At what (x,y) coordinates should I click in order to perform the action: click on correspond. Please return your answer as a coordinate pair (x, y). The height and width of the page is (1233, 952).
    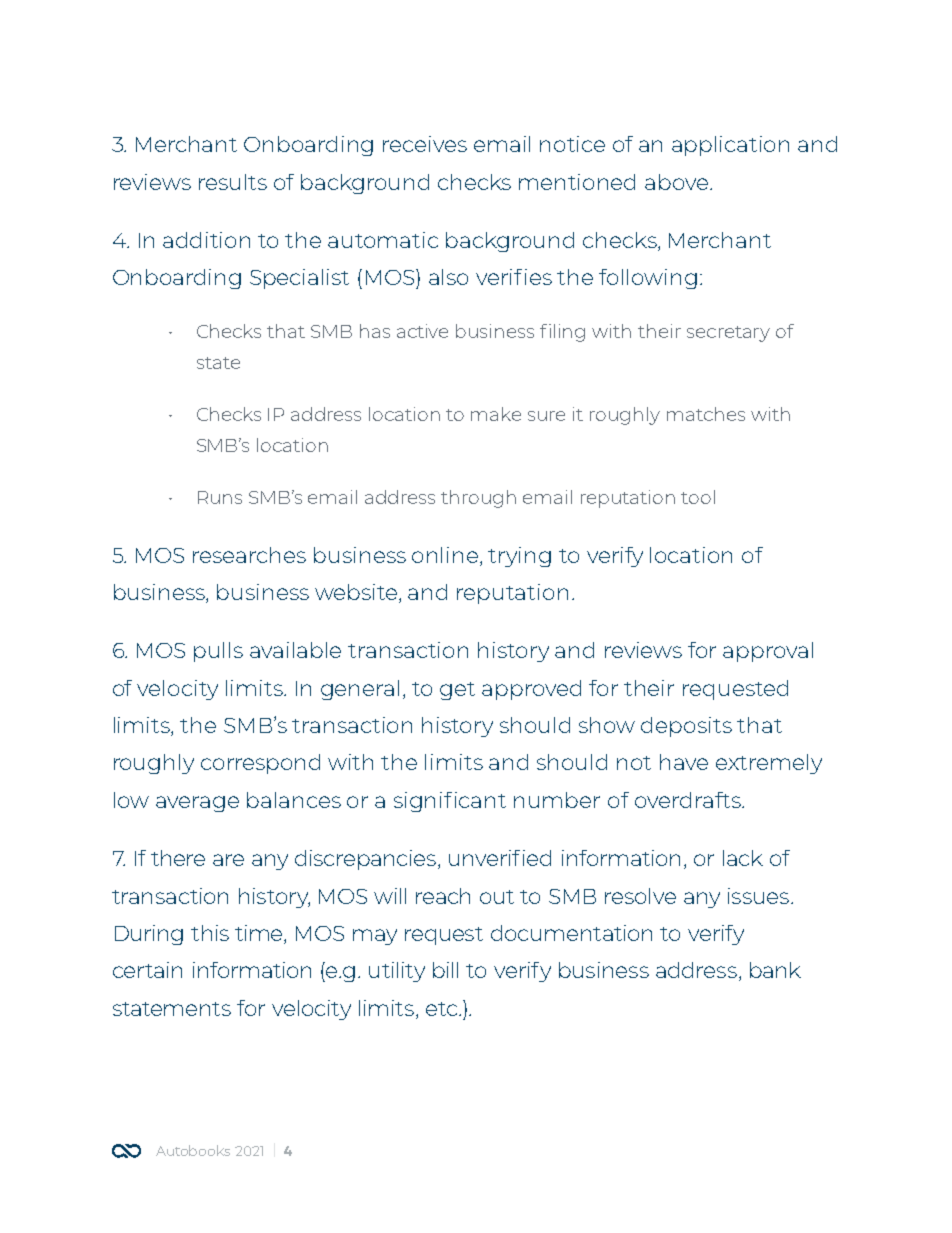
    Looking at the image, I should click on (260, 764).
